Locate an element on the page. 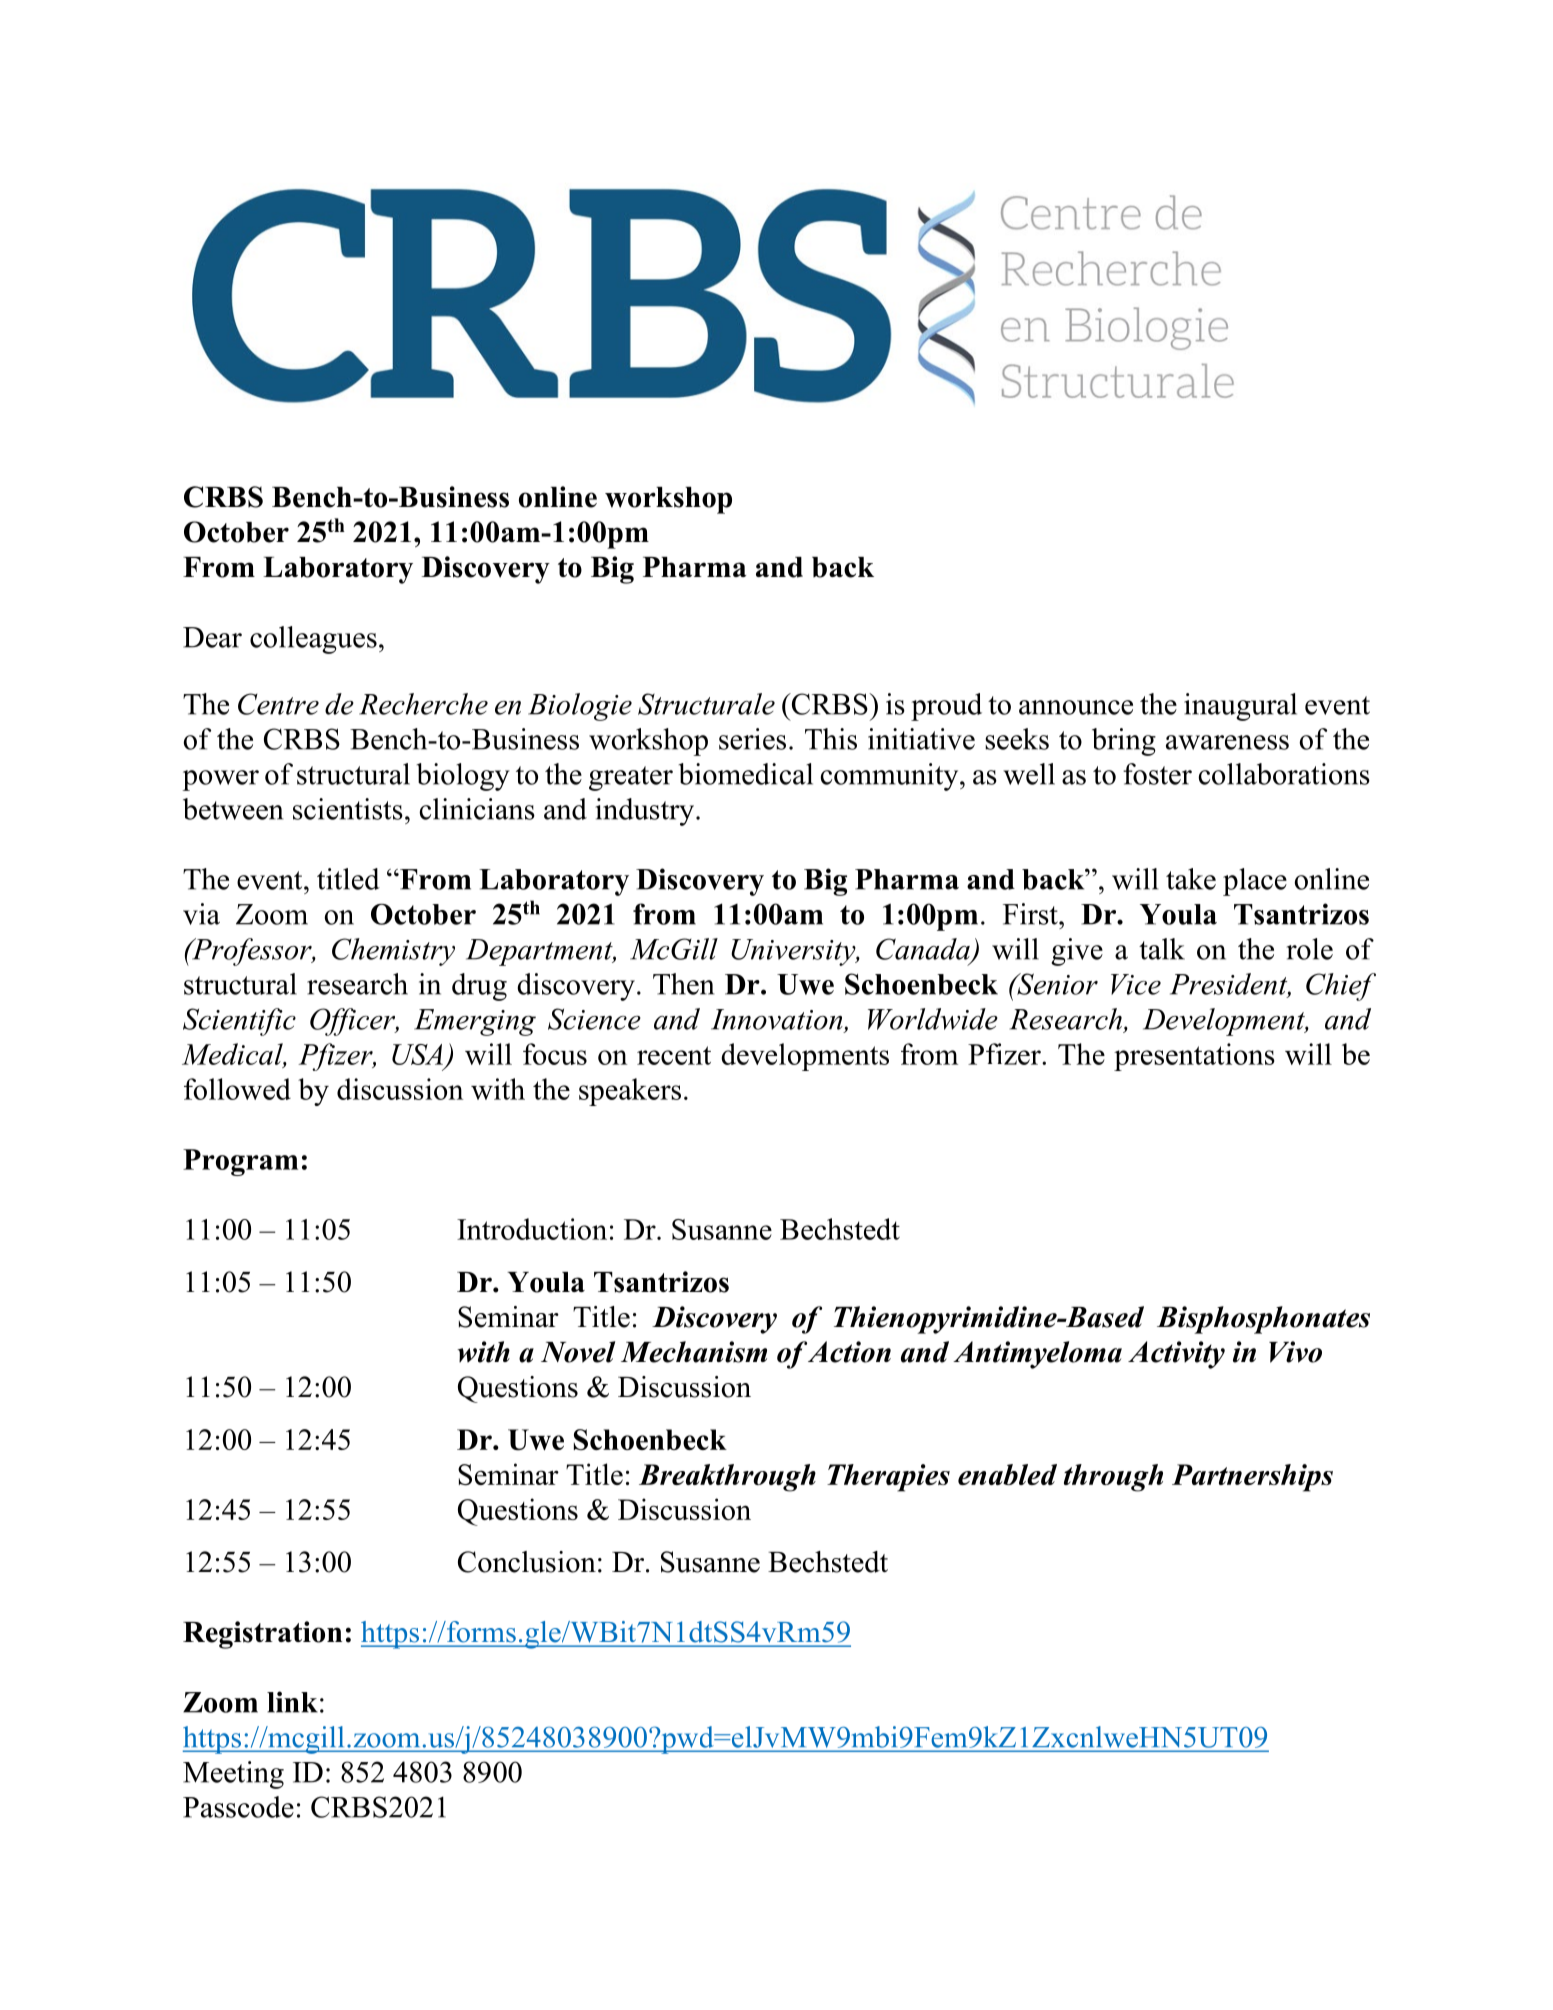 The height and width of the page is (2010, 1553). Activity is located at coordinates (1176, 1355).
